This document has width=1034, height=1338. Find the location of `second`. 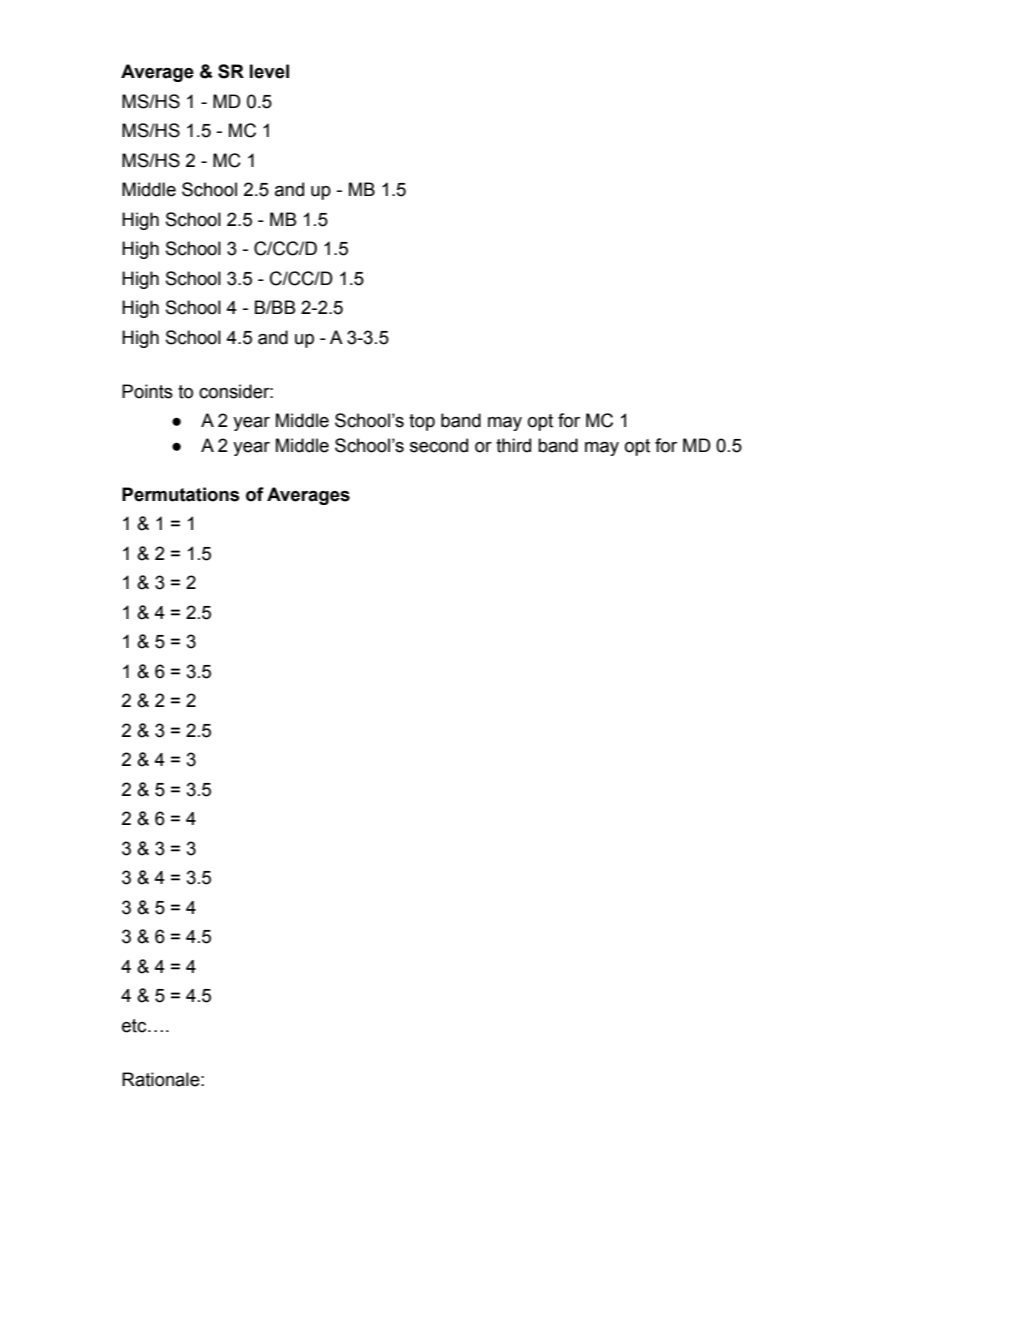

second is located at coordinates (439, 445).
